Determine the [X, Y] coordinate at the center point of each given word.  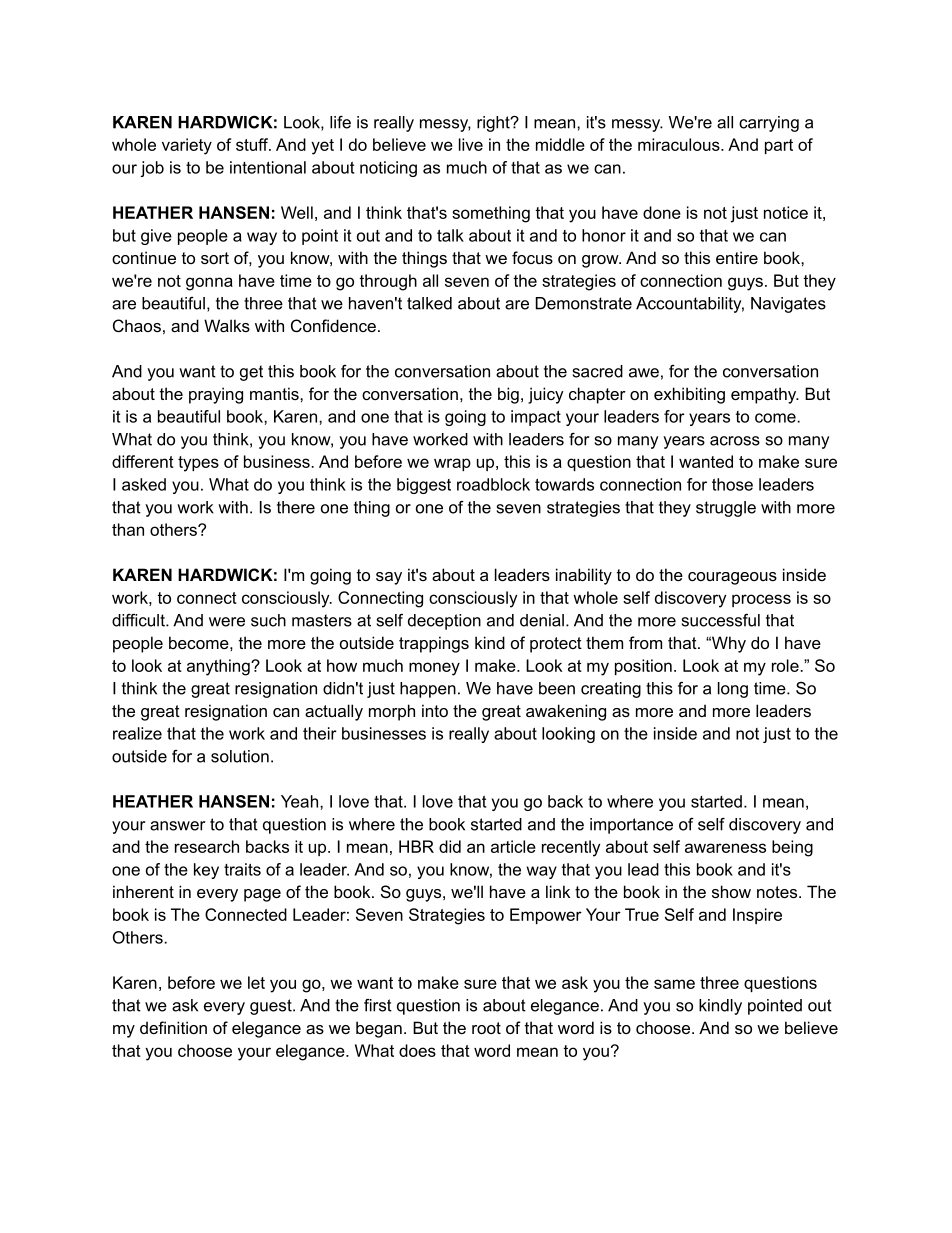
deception [444, 622]
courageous [732, 578]
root [486, 1028]
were [227, 622]
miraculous [680, 144]
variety [187, 146]
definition [173, 1027]
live [471, 144]
